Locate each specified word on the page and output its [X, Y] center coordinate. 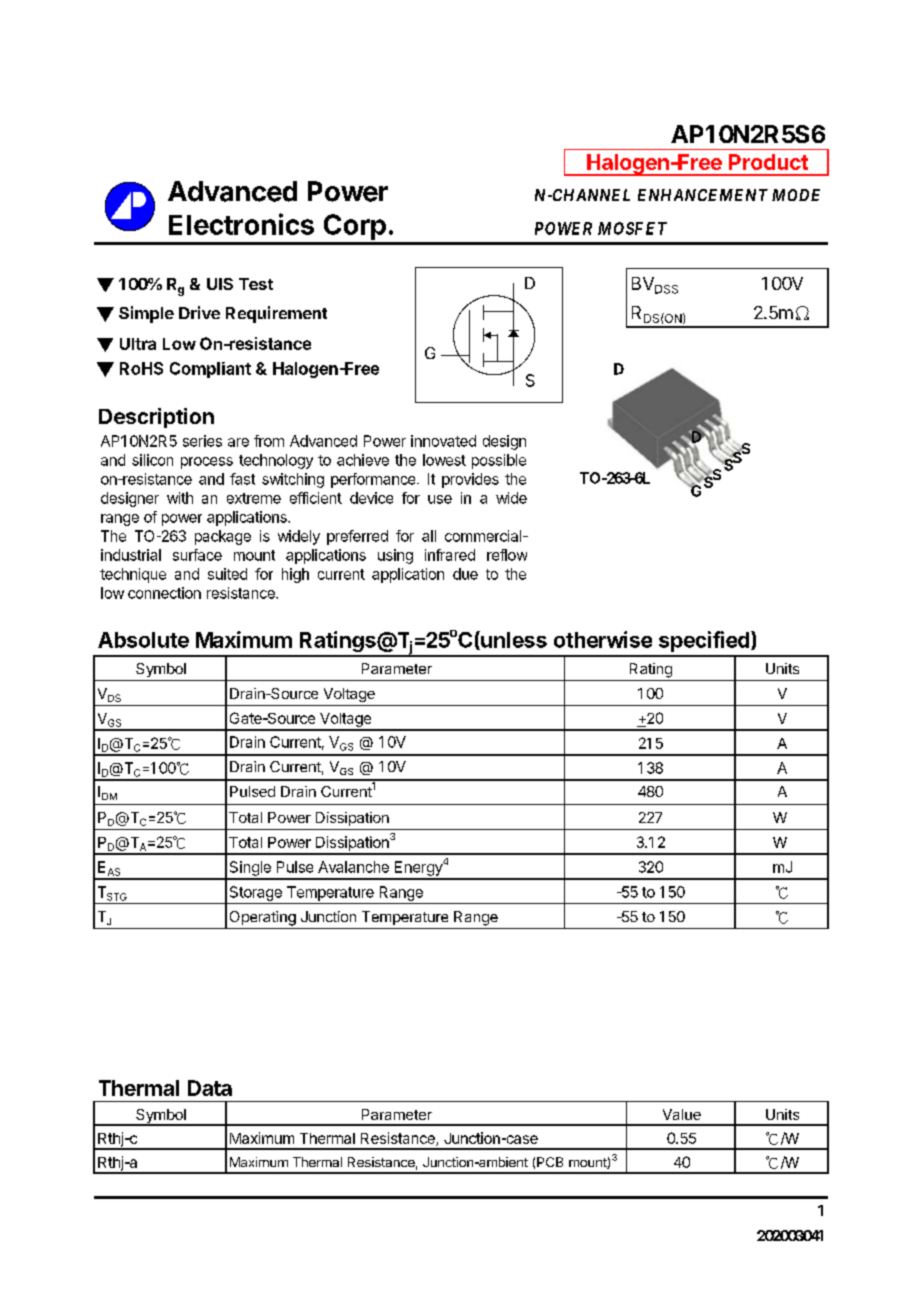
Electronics [241, 224]
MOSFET [632, 228]
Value [682, 1114]
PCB [550, 1162]
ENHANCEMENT [703, 195]
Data [210, 1088]
